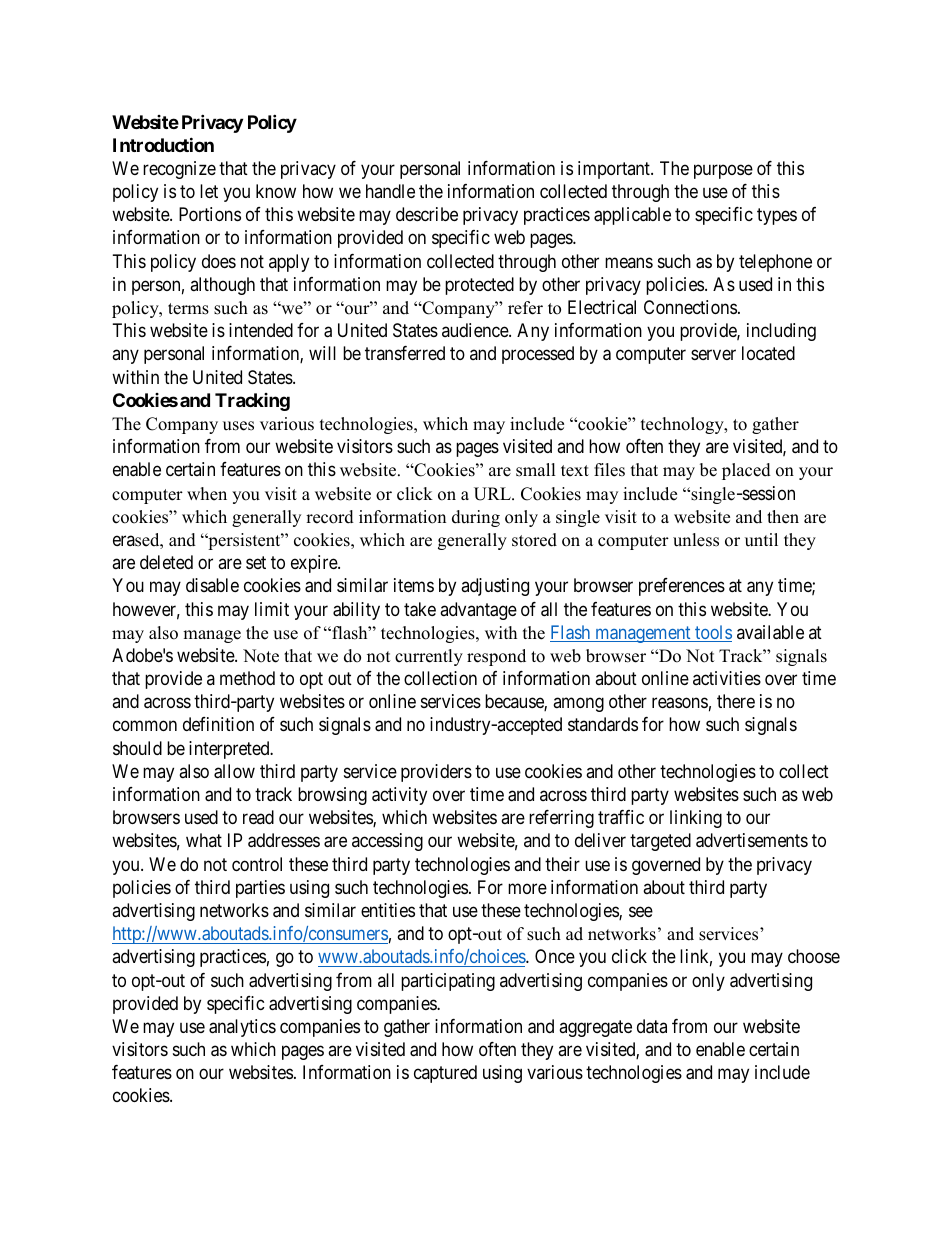 The image size is (952, 1233). What do you see at coordinates (445, 1074) in the document?
I see `captured` at bounding box center [445, 1074].
